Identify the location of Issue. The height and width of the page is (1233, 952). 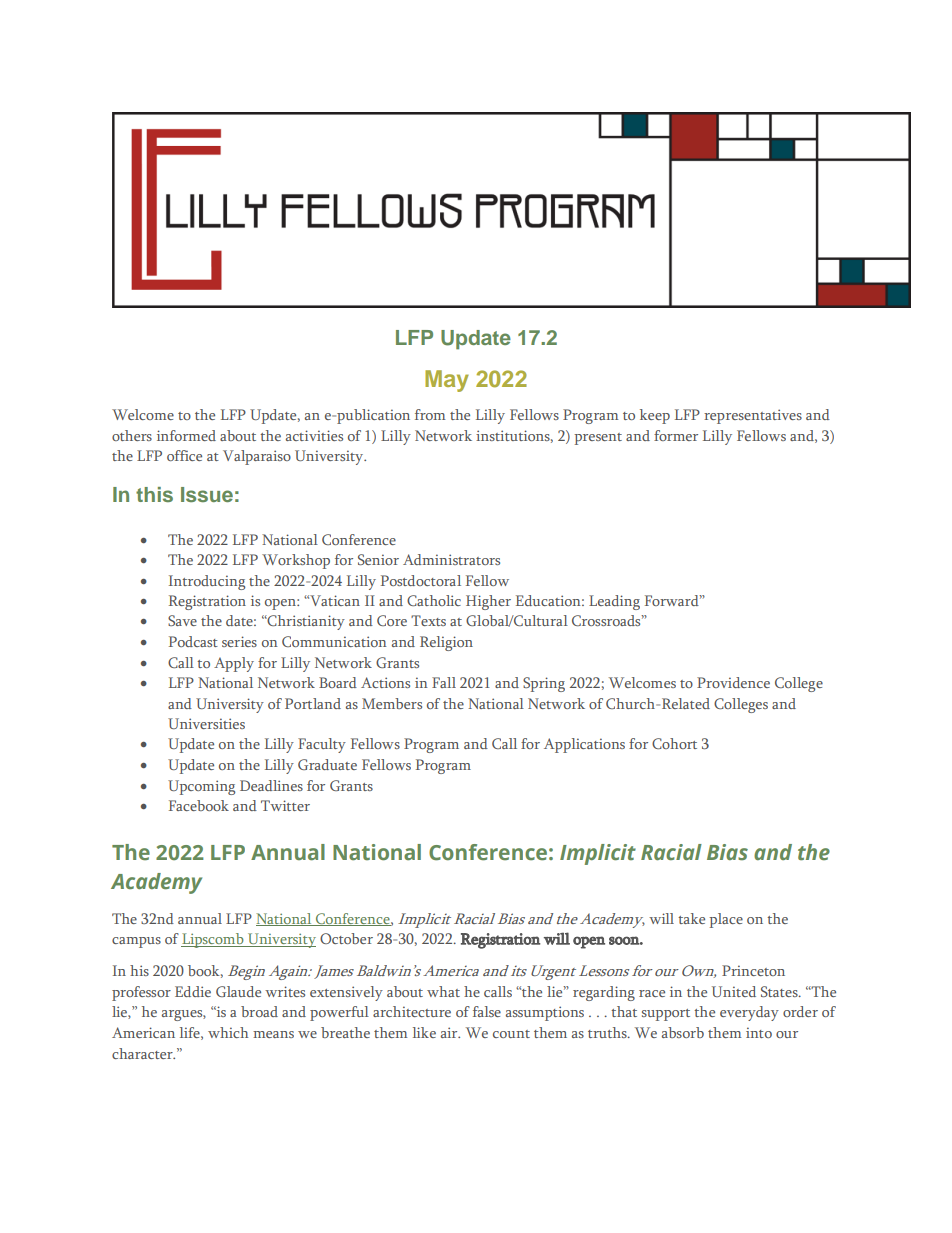
(207, 494).
